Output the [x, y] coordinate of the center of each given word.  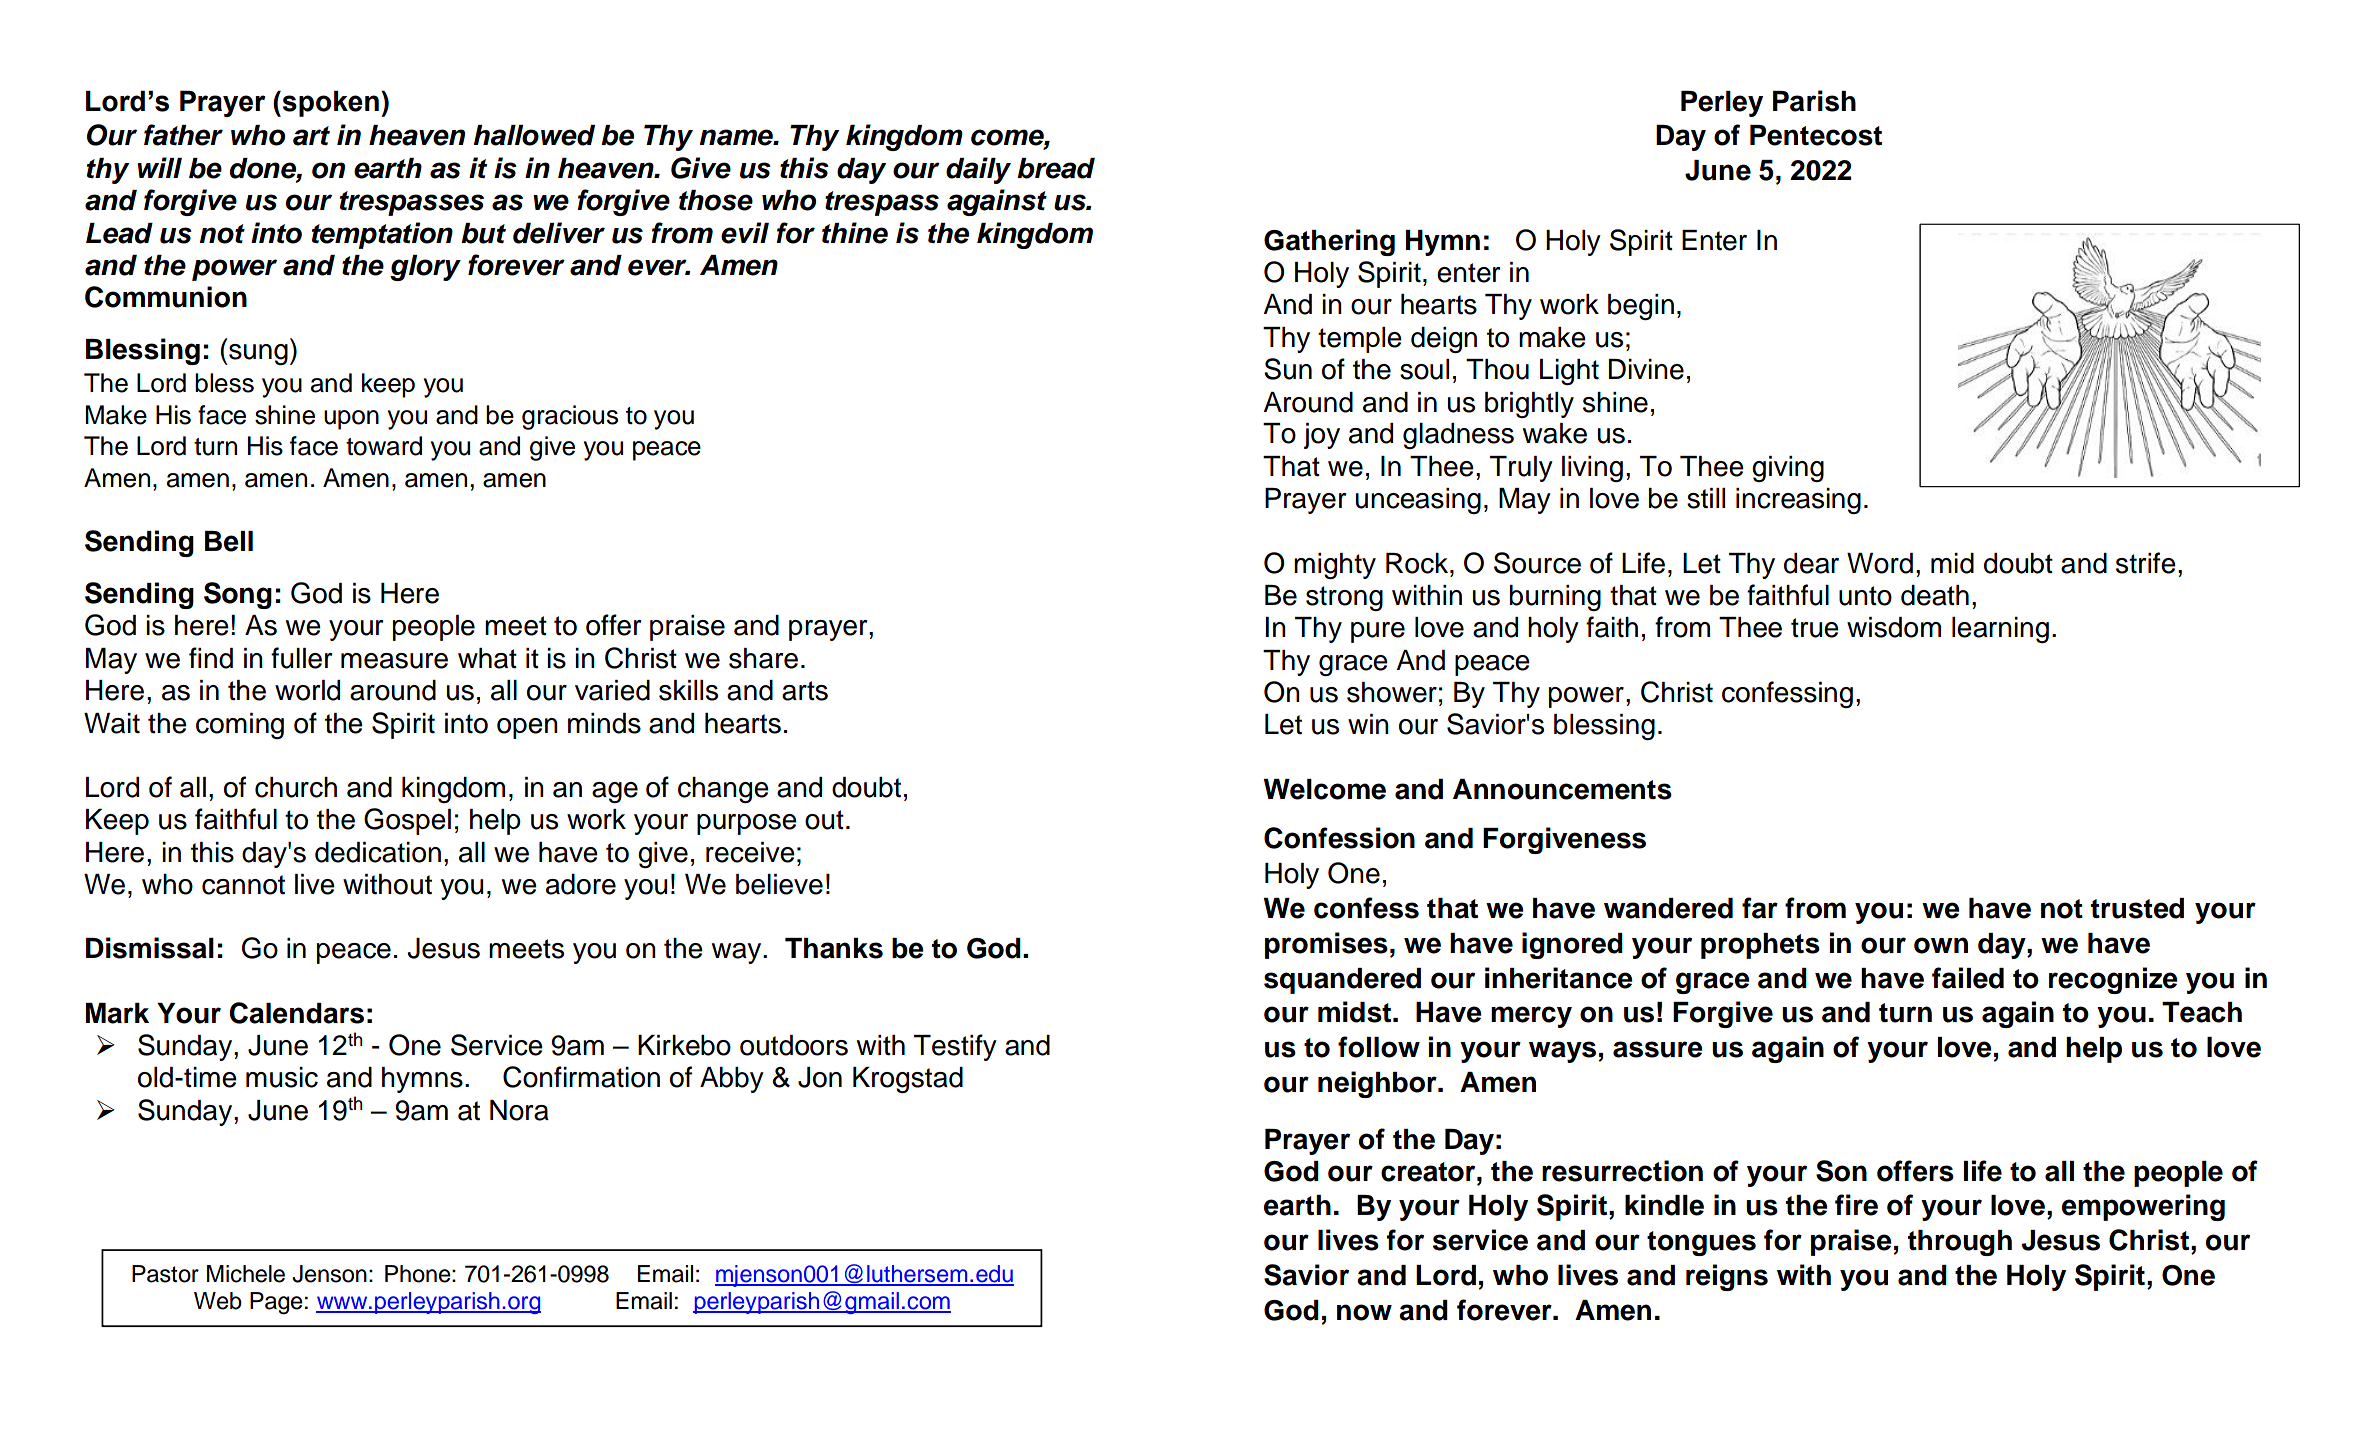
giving [1788, 469]
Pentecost [1816, 135]
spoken [329, 103]
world [307, 690]
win [1368, 724]
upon [351, 420]
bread [1056, 168]
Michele [246, 1274]
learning [2000, 630]
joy [1322, 436]
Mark [117, 1013]
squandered [1342, 981]
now [1364, 1312]
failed [1968, 978]
